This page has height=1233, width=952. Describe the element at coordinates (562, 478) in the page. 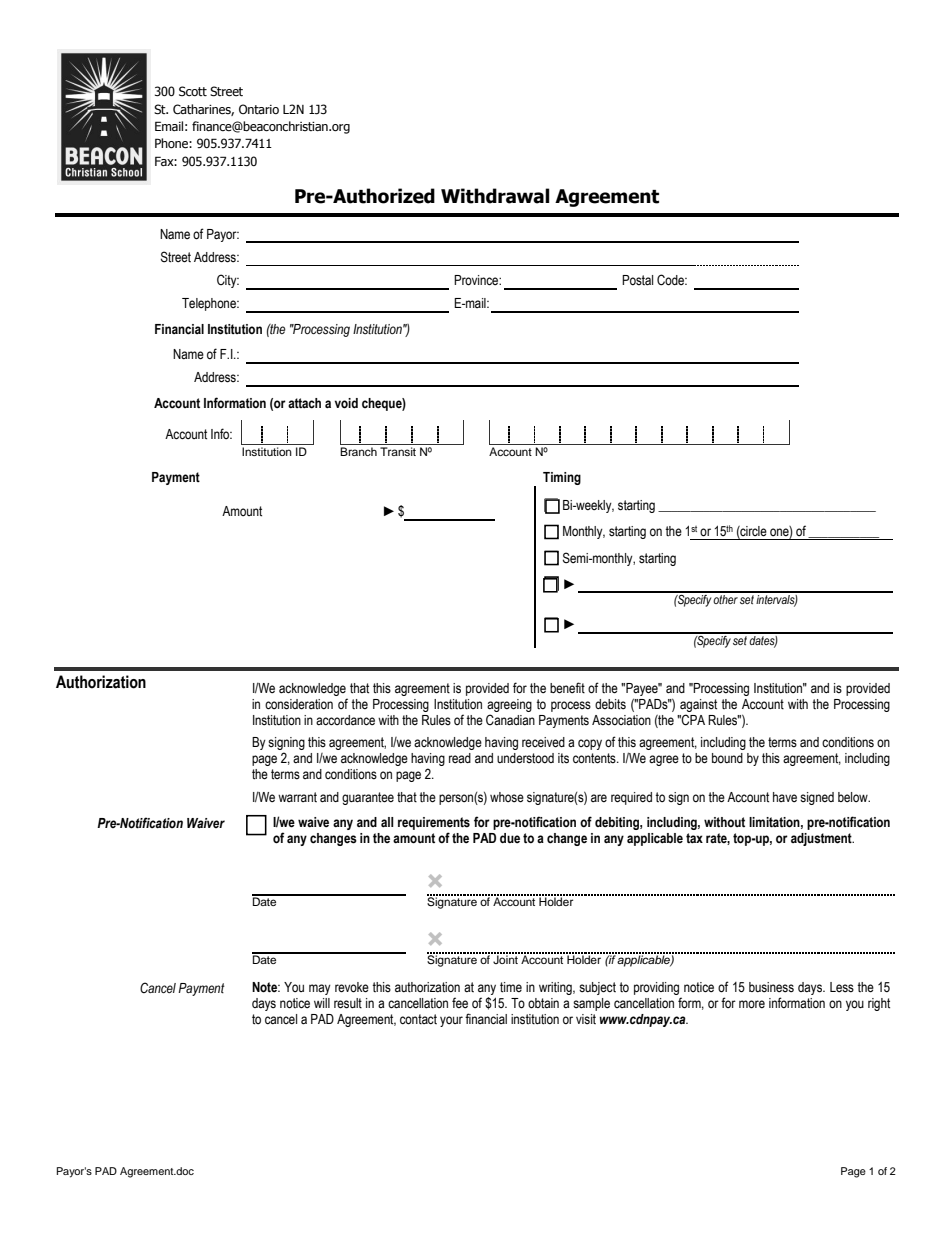

I see `Timing` at that location.
